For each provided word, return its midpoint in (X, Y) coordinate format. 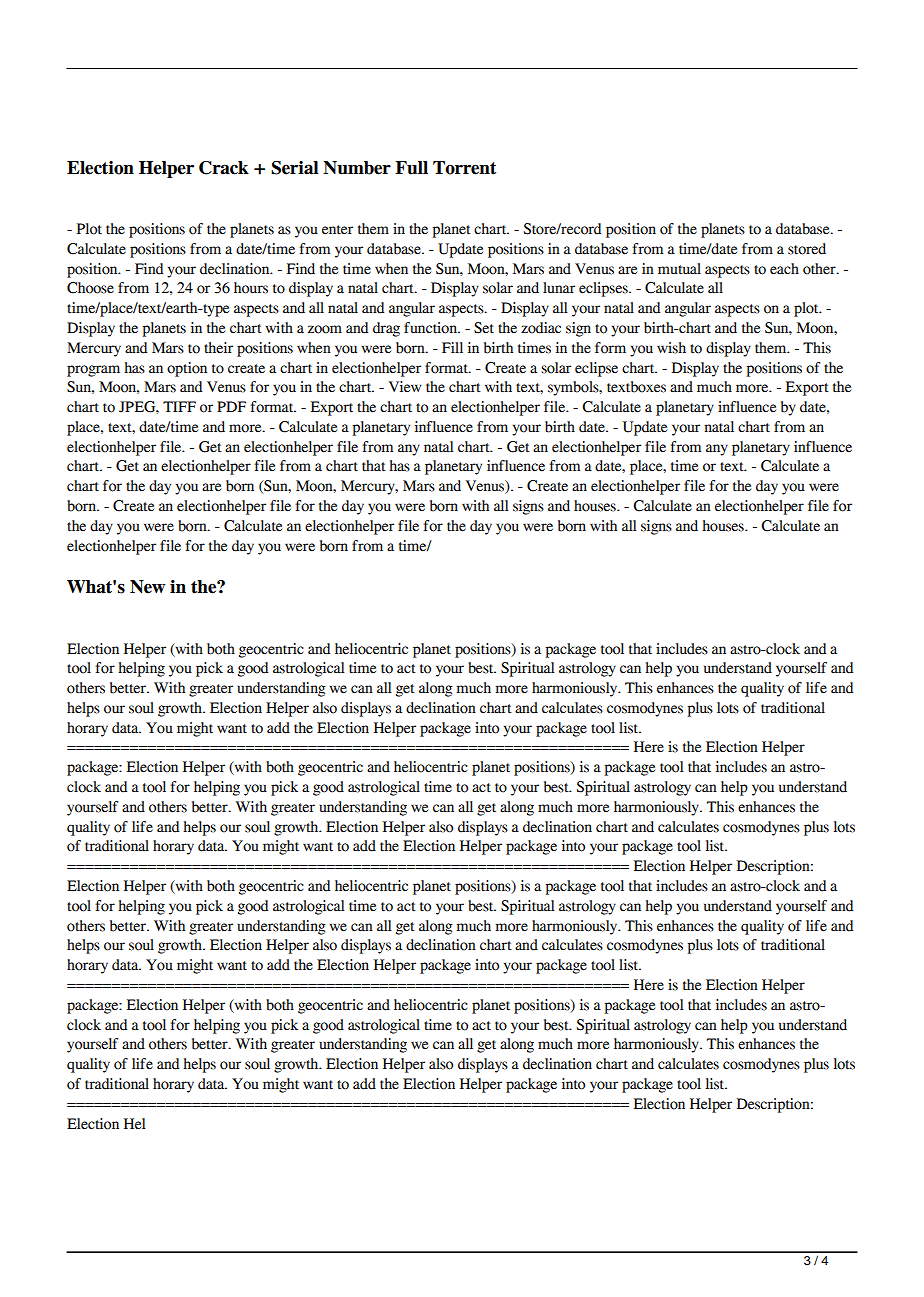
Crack (224, 168)
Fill (452, 347)
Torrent (464, 168)
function (431, 328)
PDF (231, 406)
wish (671, 348)
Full (411, 168)
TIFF (179, 406)
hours (251, 288)
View (405, 387)
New (147, 587)
